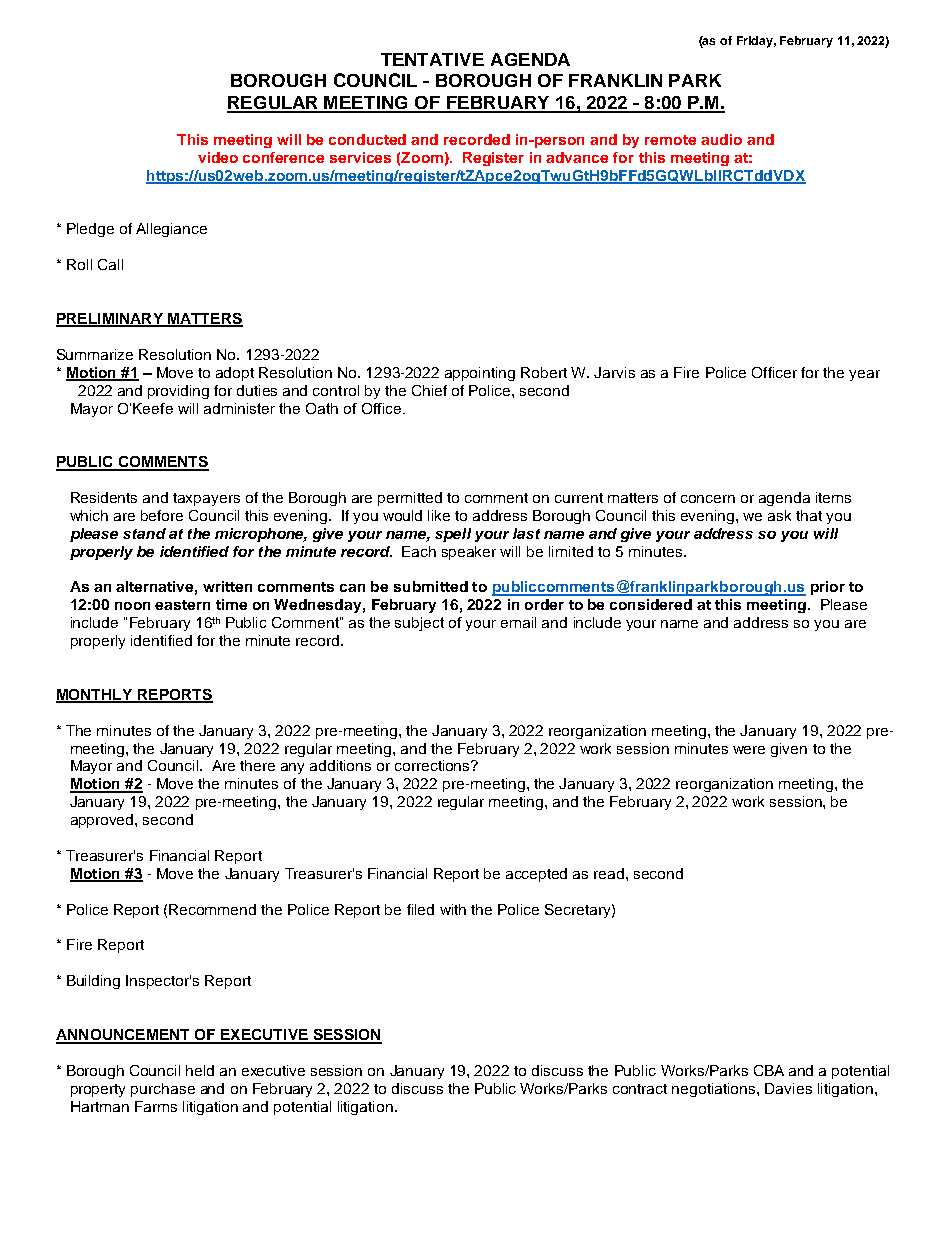 The image size is (952, 1233). Describe the element at coordinates (163, 1090) in the document. I see `purchase` at that location.
